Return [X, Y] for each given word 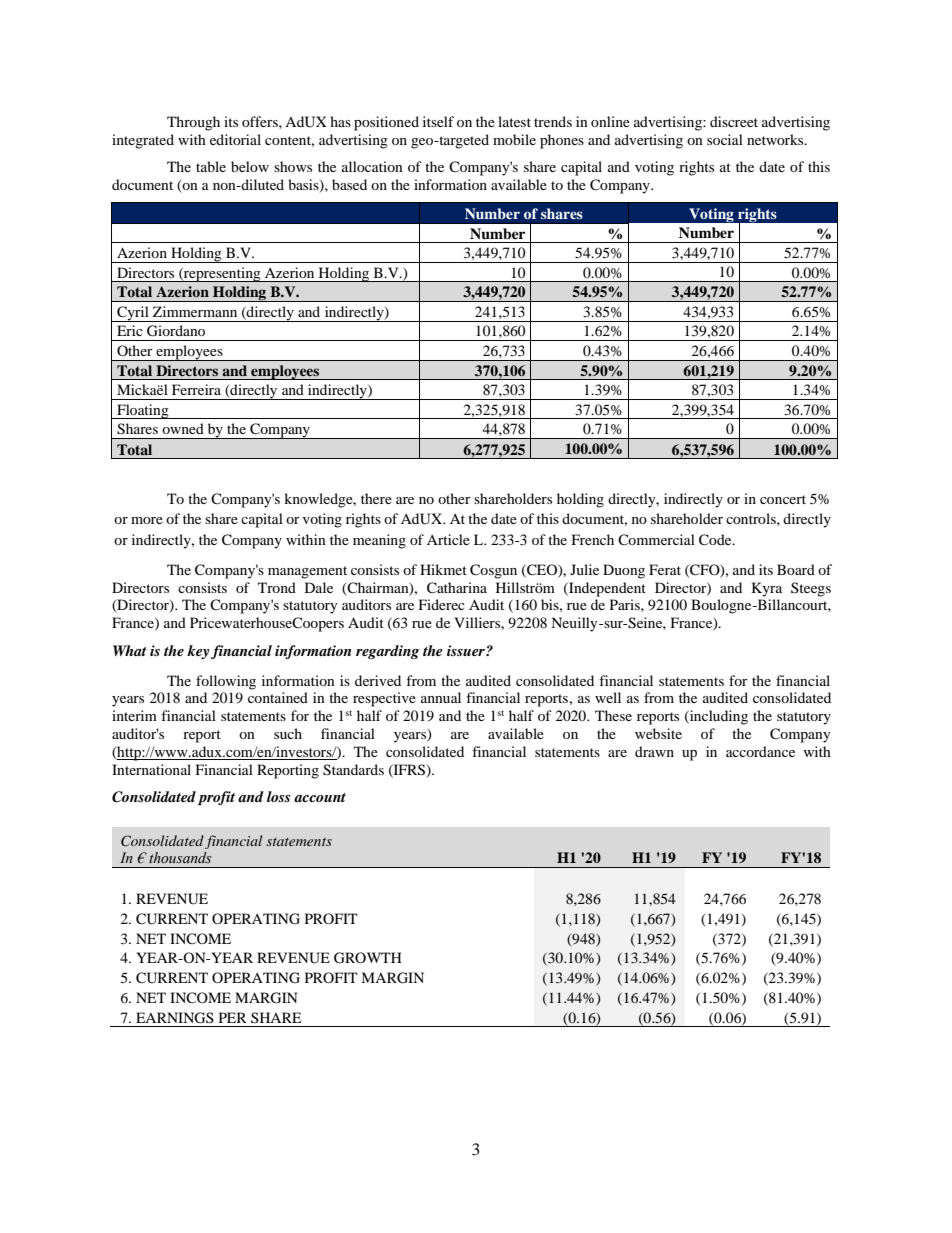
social [725, 139]
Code [716, 540]
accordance [760, 751]
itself [438, 121]
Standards [353, 770]
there [376, 498]
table [211, 166]
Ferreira [196, 389]
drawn [654, 751]
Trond [277, 587]
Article [448, 539]
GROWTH [368, 958]
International [151, 769]
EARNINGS [175, 1018]
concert [783, 499]
